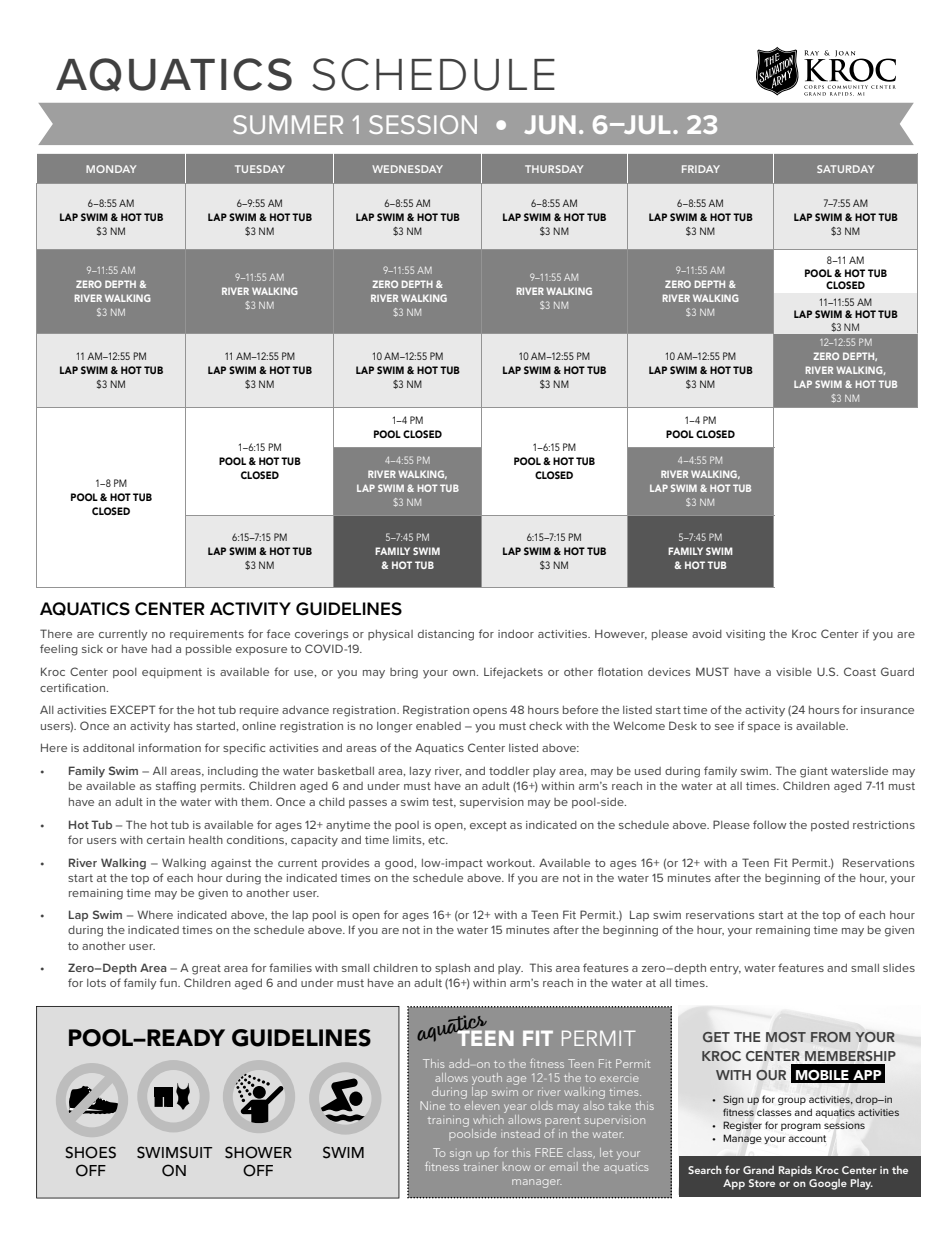  I want to click on visible, so click(794, 672).
